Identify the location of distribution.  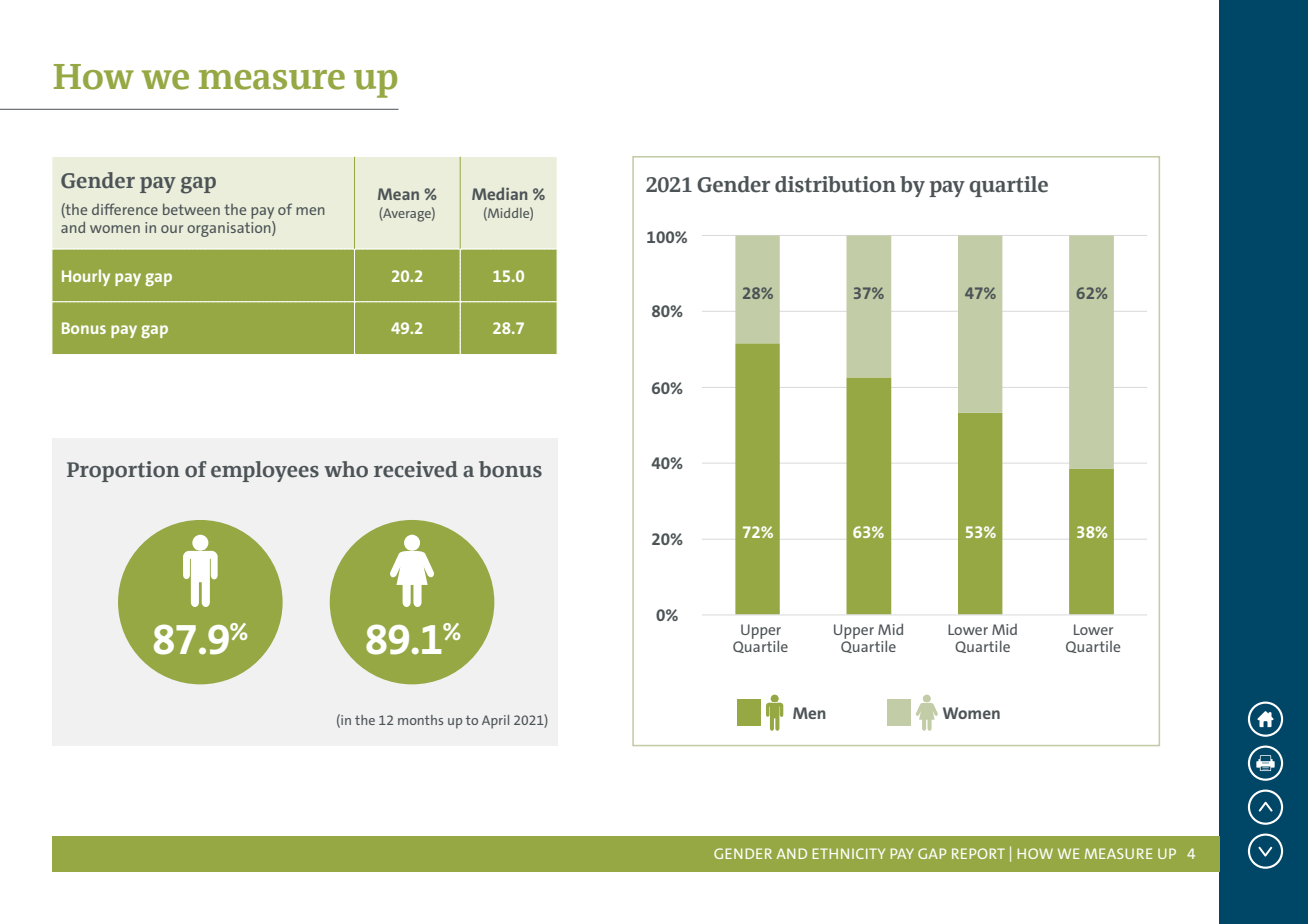
(835, 184).
